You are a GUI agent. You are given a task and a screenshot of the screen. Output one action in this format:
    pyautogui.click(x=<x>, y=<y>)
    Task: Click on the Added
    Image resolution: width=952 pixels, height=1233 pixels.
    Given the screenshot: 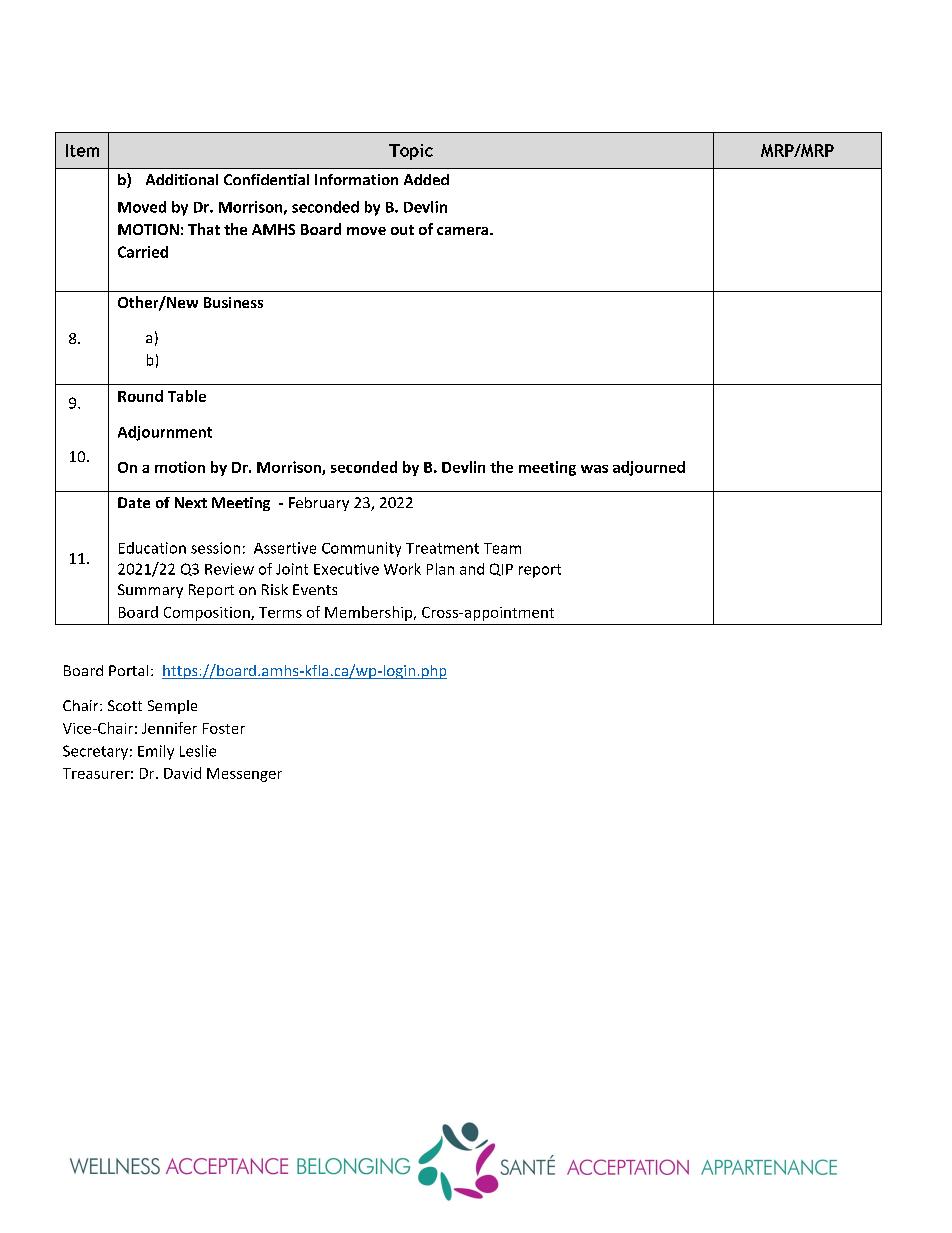 What is the action you would take?
    pyautogui.click(x=426, y=179)
